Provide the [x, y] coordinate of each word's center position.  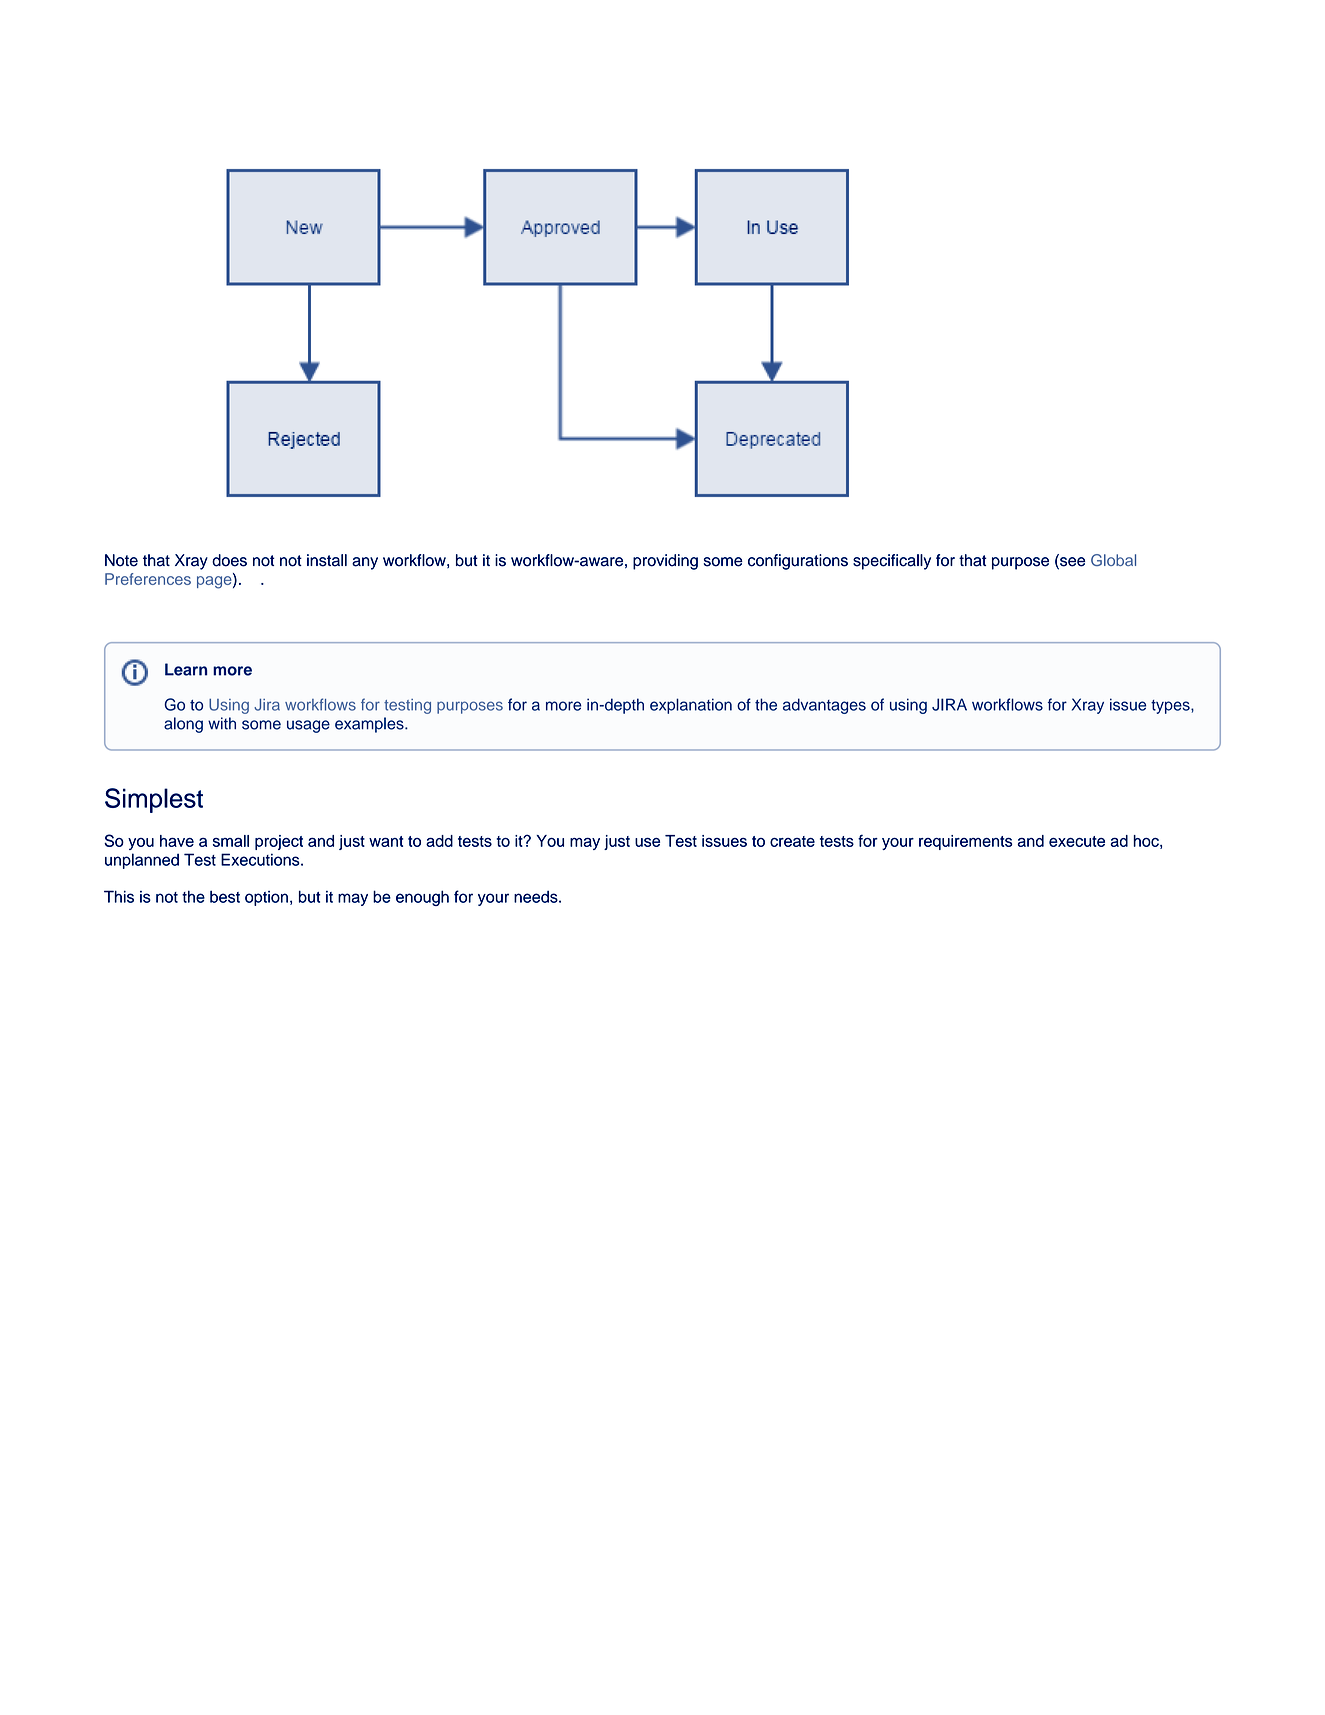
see [1071, 562]
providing [665, 562]
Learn [186, 669]
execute [1077, 841]
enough [422, 898]
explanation [691, 706]
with [222, 723]
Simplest [154, 800]
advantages [824, 706]
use [647, 842]
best [225, 896]
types [1171, 707]
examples [370, 725]
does [229, 560]
